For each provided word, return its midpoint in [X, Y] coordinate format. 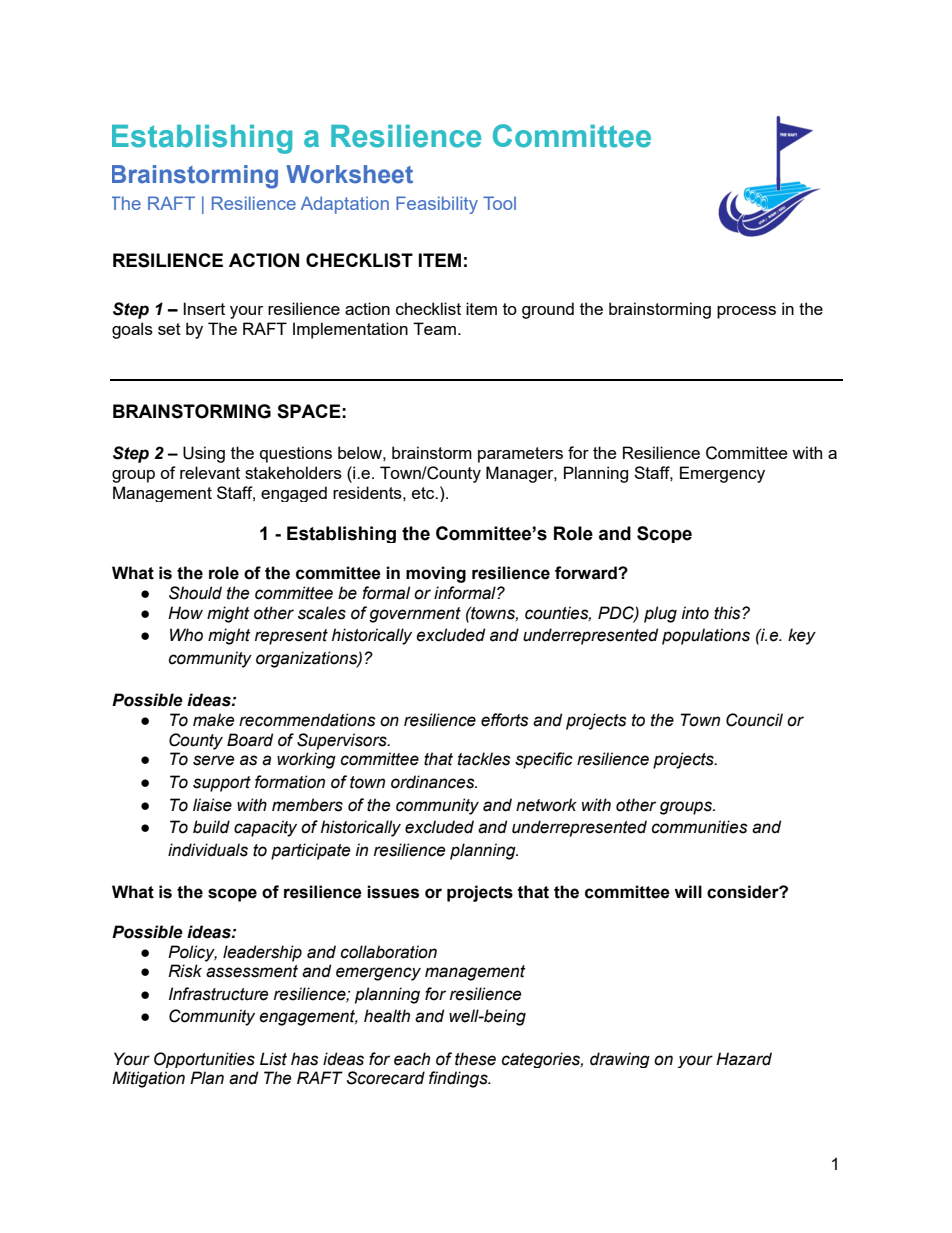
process [746, 312]
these [475, 1059]
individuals [208, 850]
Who [186, 635]
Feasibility [437, 205]
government [415, 615]
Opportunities [204, 1060]
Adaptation [345, 205]
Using [204, 454]
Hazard [744, 1059]
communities [700, 827]
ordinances [434, 782]
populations [706, 636]
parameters [520, 455]
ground [548, 310]
